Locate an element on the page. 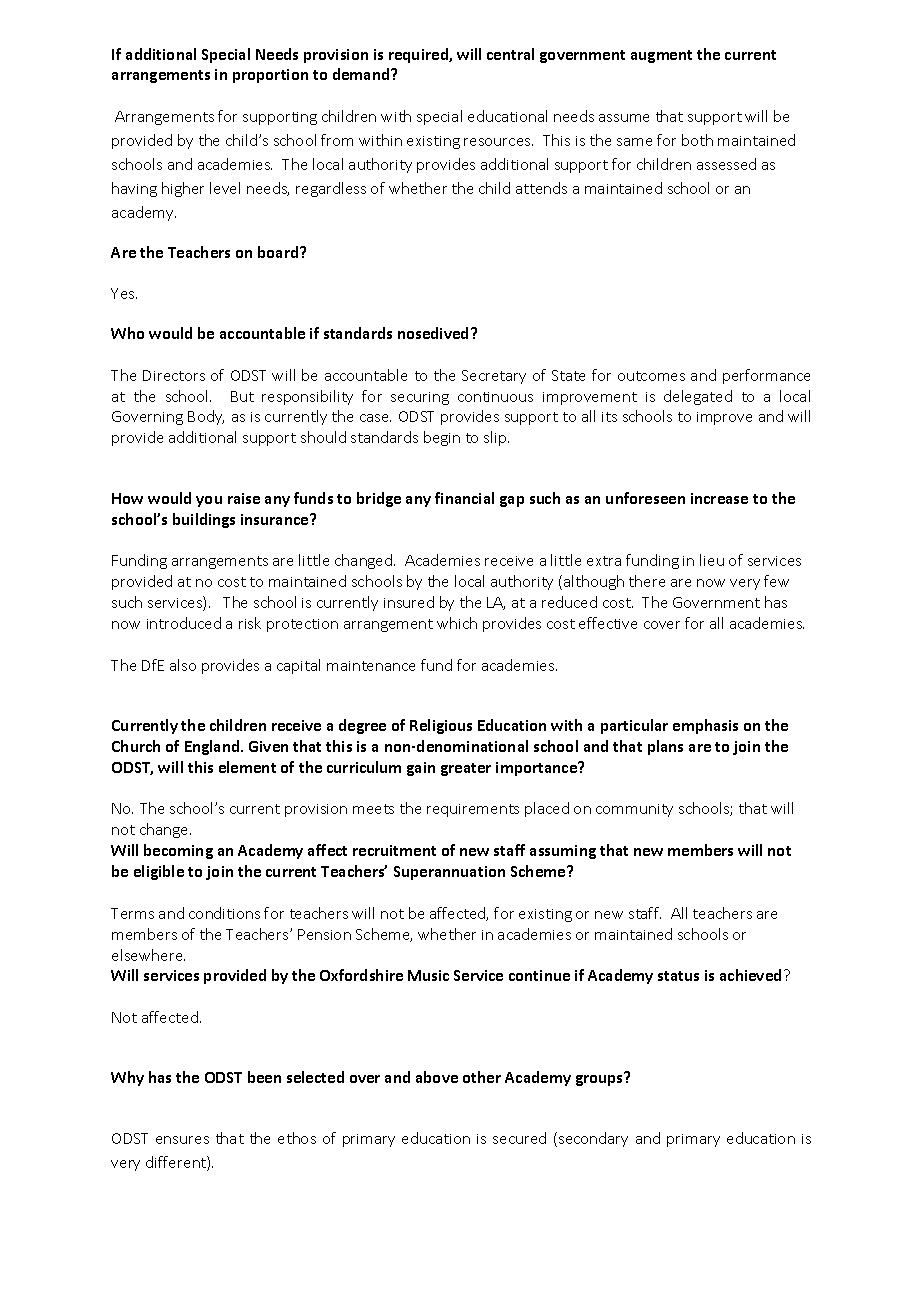 The width and height of the page is (924, 1308). delegated is located at coordinates (698, 397).
